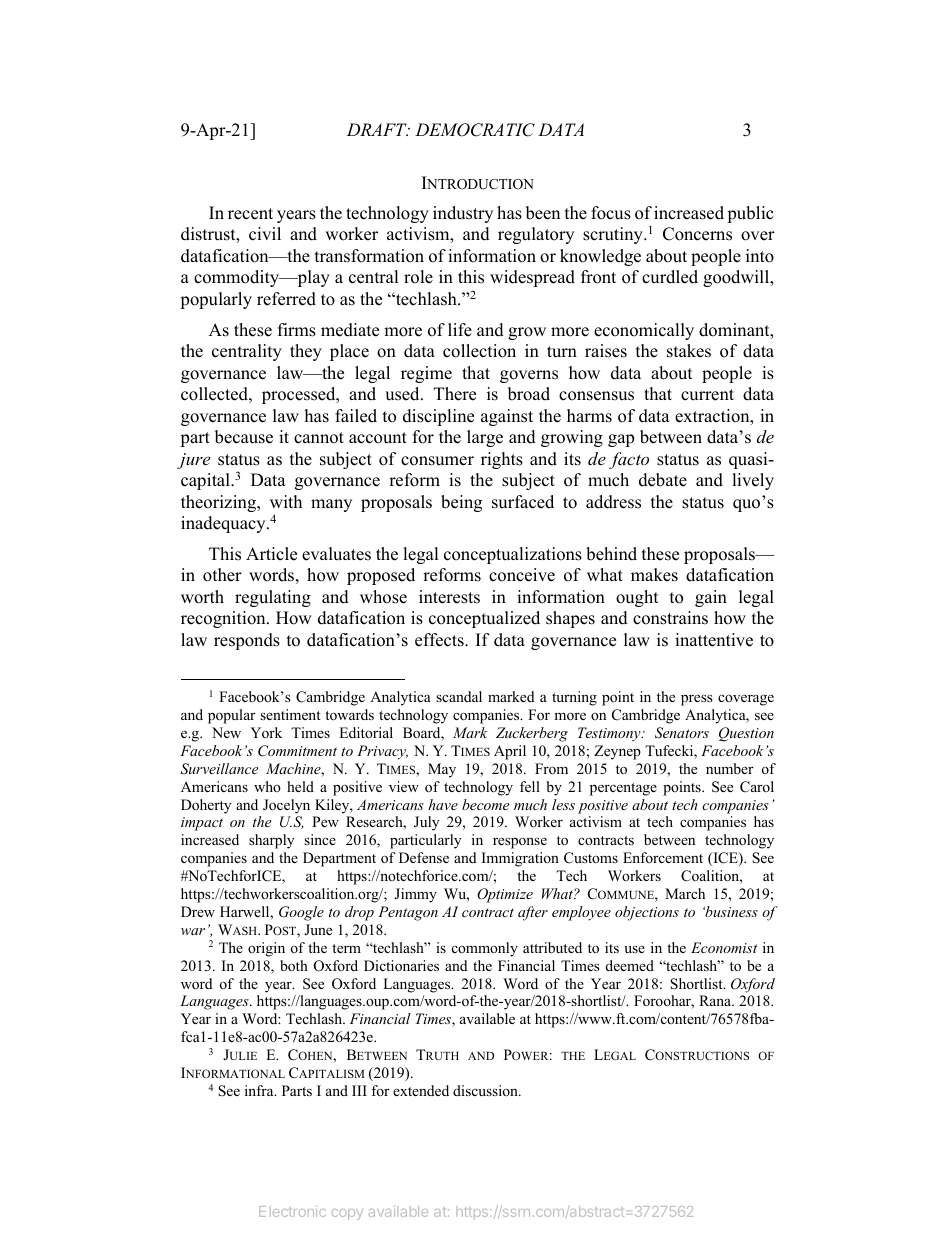 The height and width of the page is (1233, 952). What do you see at coordinates (459, 696) in the page?
I see `scandal` at bounding box center [459, 696].
